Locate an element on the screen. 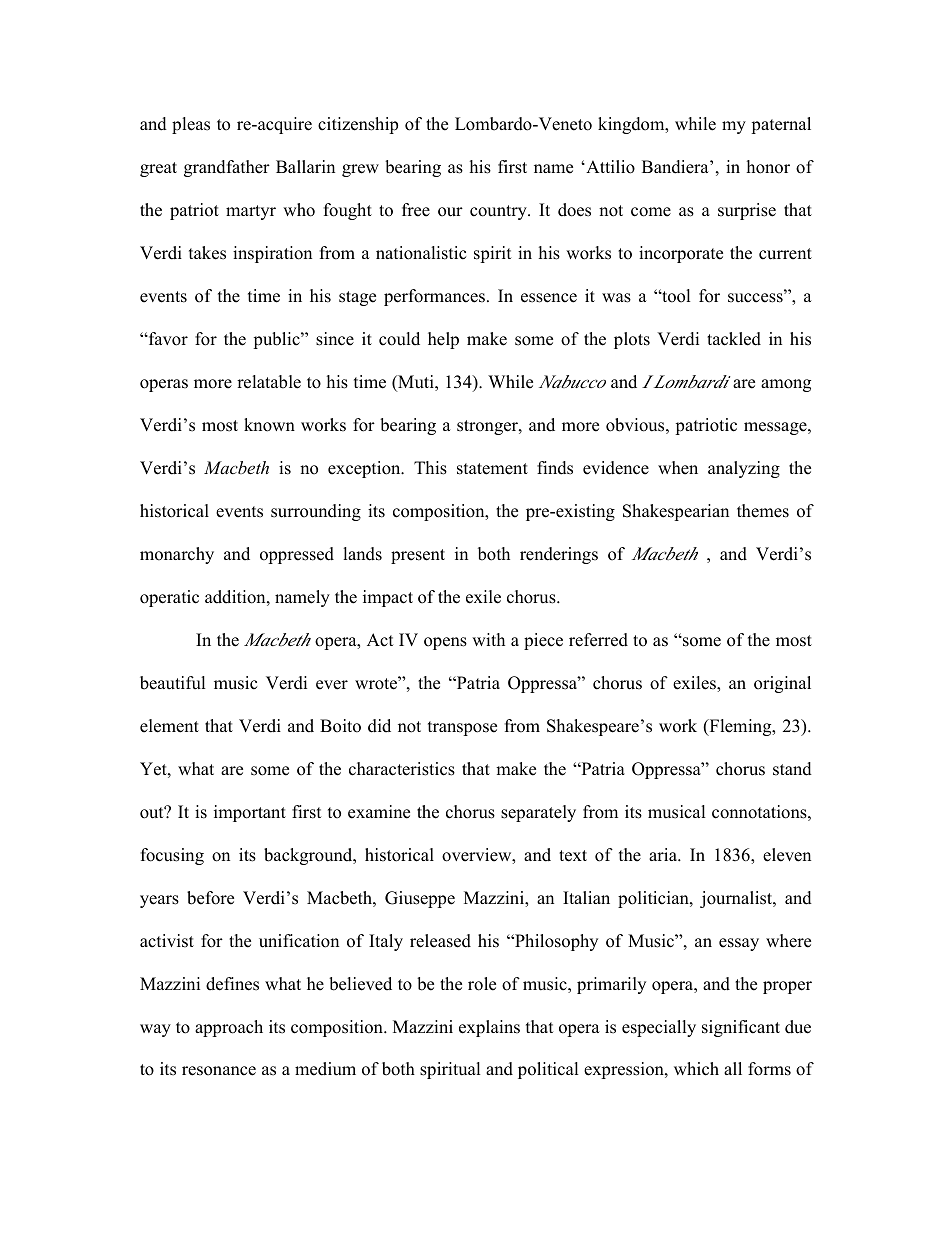 The height and width of the screenshot is (1233, 952). themes is located at coordinates (763, 511).
